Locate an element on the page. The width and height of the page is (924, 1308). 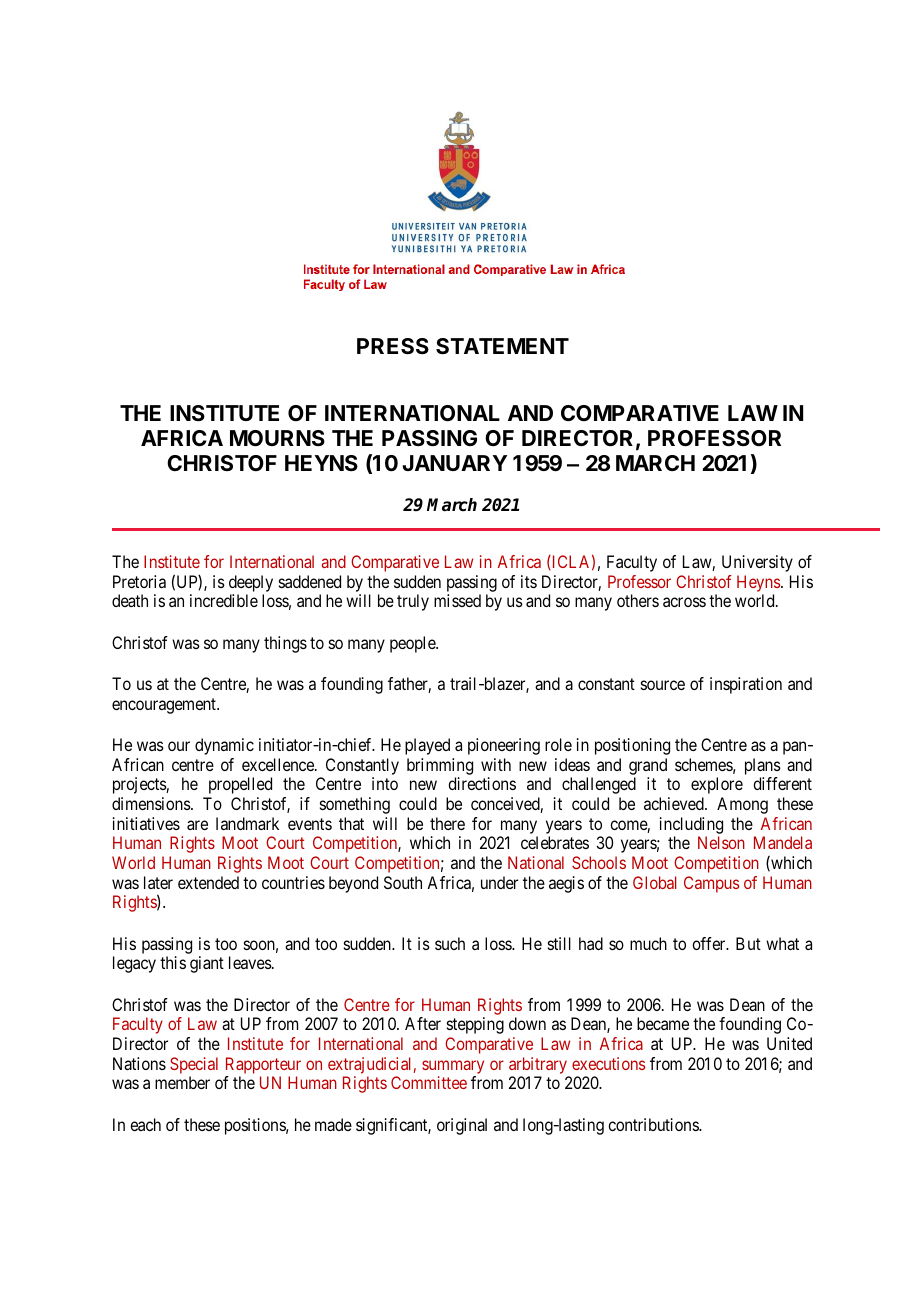
JANUARY is located at coordinates (454, 463).
